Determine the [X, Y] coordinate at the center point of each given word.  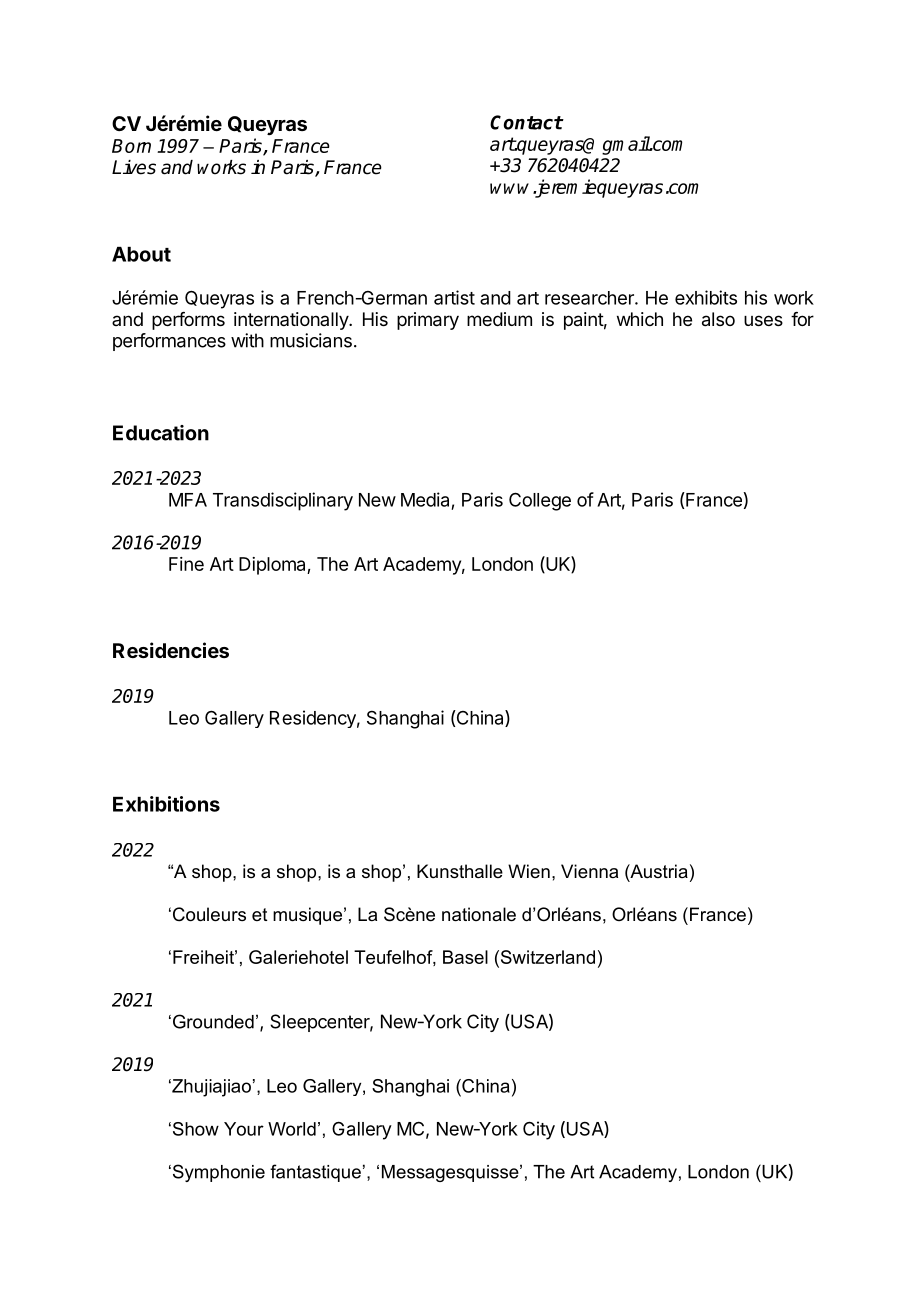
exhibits [706, 297]
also [718, 319]
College [540, 501]
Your [244, 1129]
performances [169, 342]
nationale [479, 914]
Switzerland [546, 957]
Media [425, 499]
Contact [526, 122]
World [292, 1129]
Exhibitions [166, 804]
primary [428, 321]
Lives [134, 167]
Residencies [171, 650]
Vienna [589, 871]
